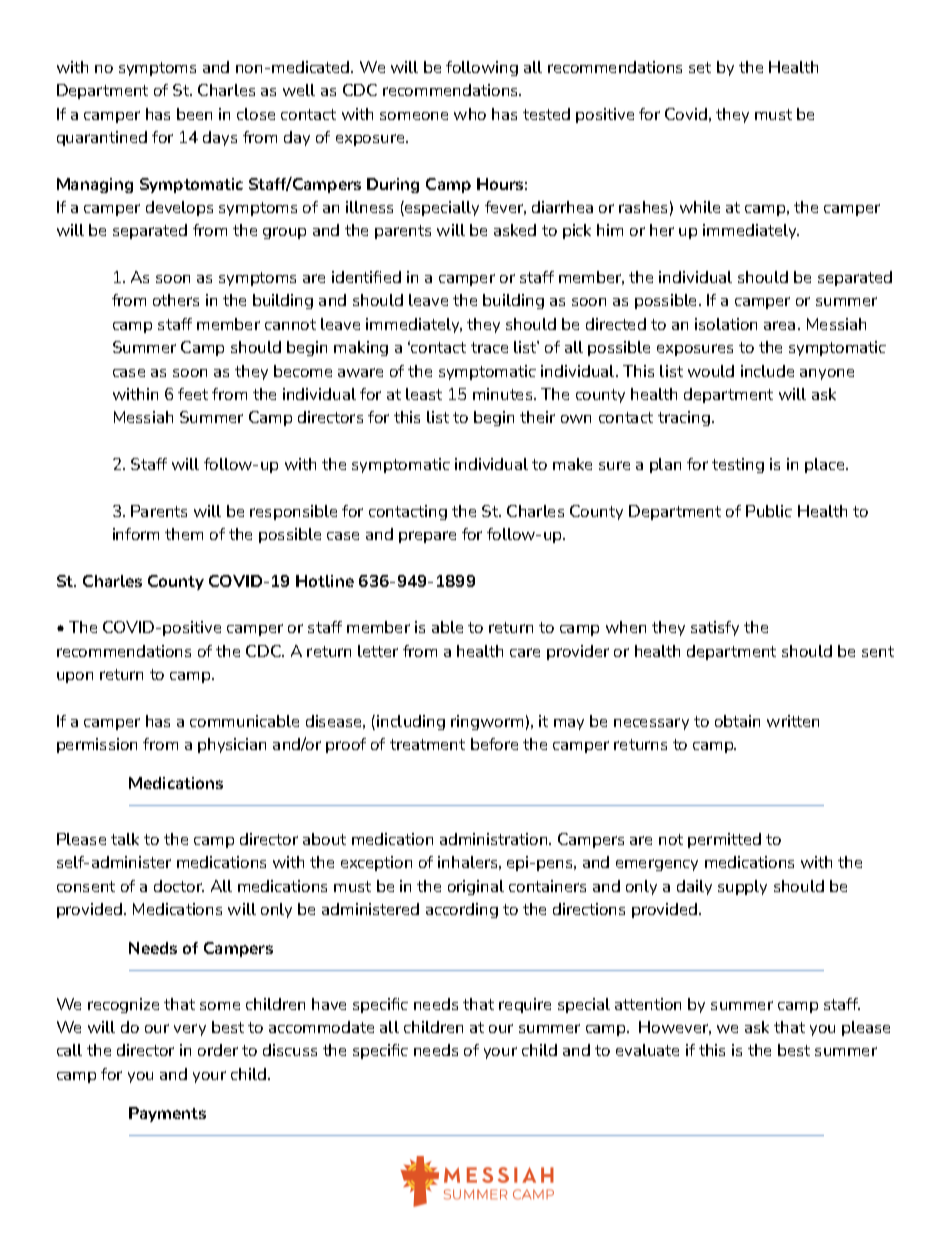 This screenshot has height=1233, width=952. Describe the element at coordinates (167, 1114) in the screenshot. I see `Payments` at that location.
